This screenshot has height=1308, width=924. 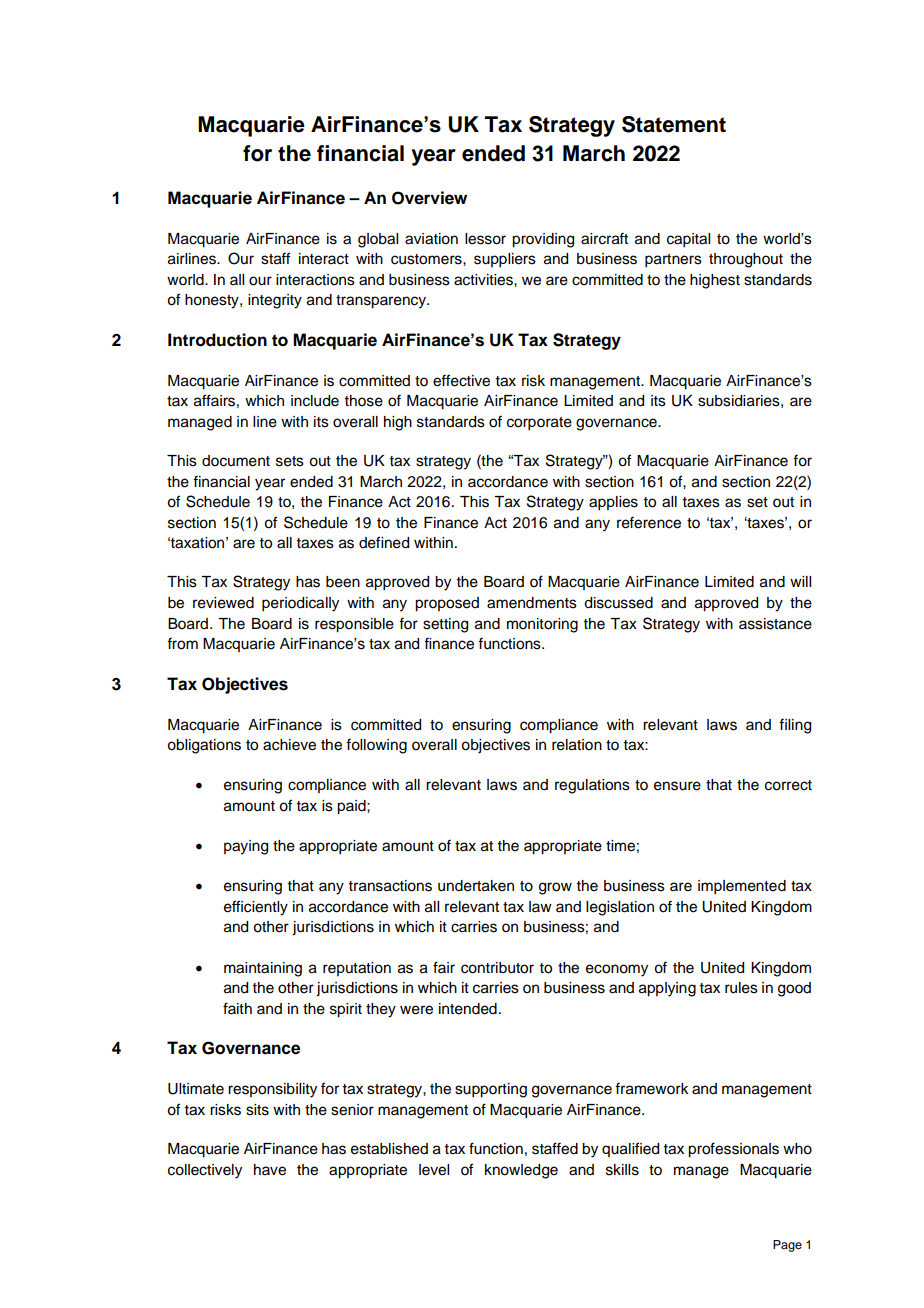 I want to click on reference, so click(x=649, y=522).
